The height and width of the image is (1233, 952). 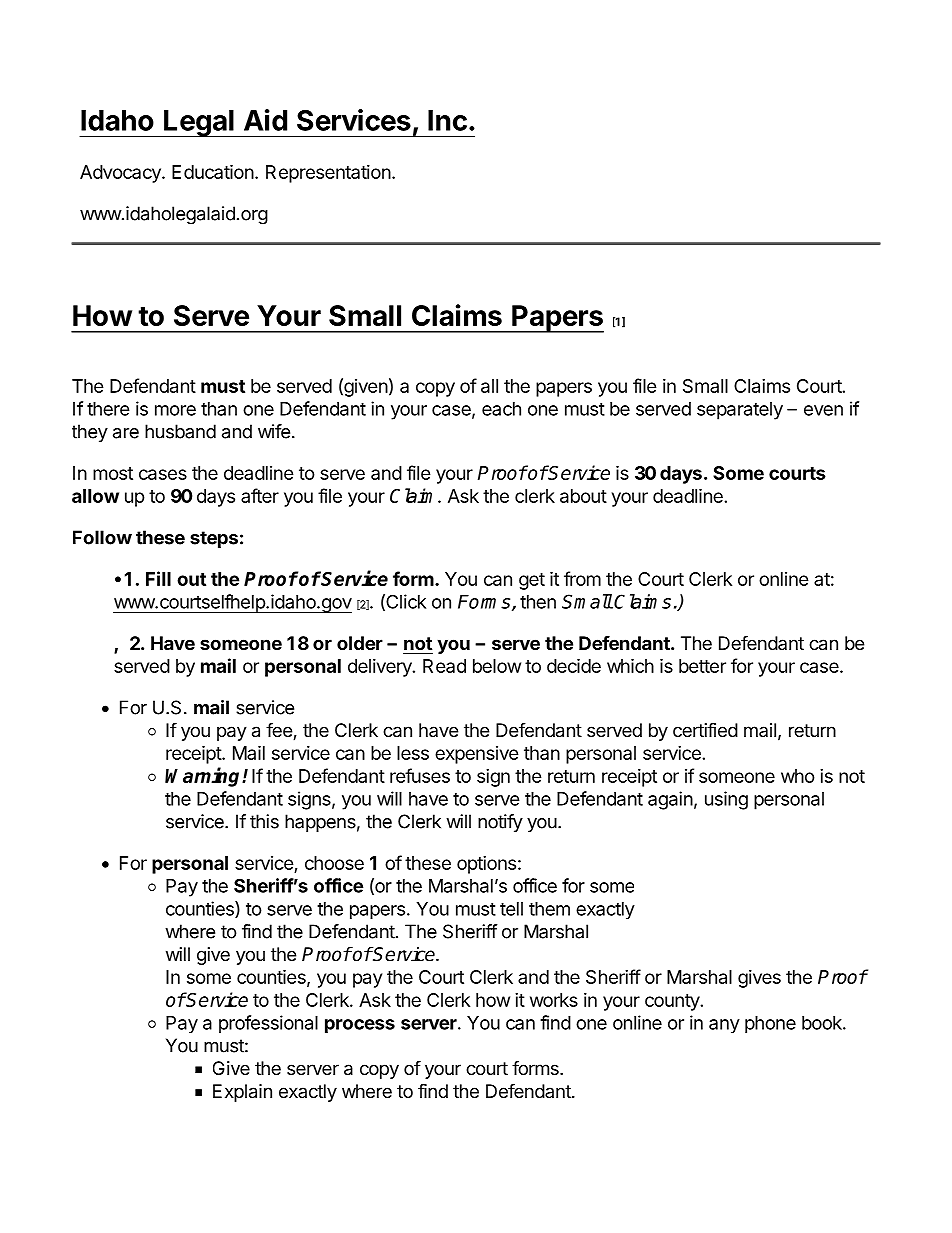 What do you see at coordinates (740, 411) in the image?
I see `separately` at bounding box center [740, 411].
